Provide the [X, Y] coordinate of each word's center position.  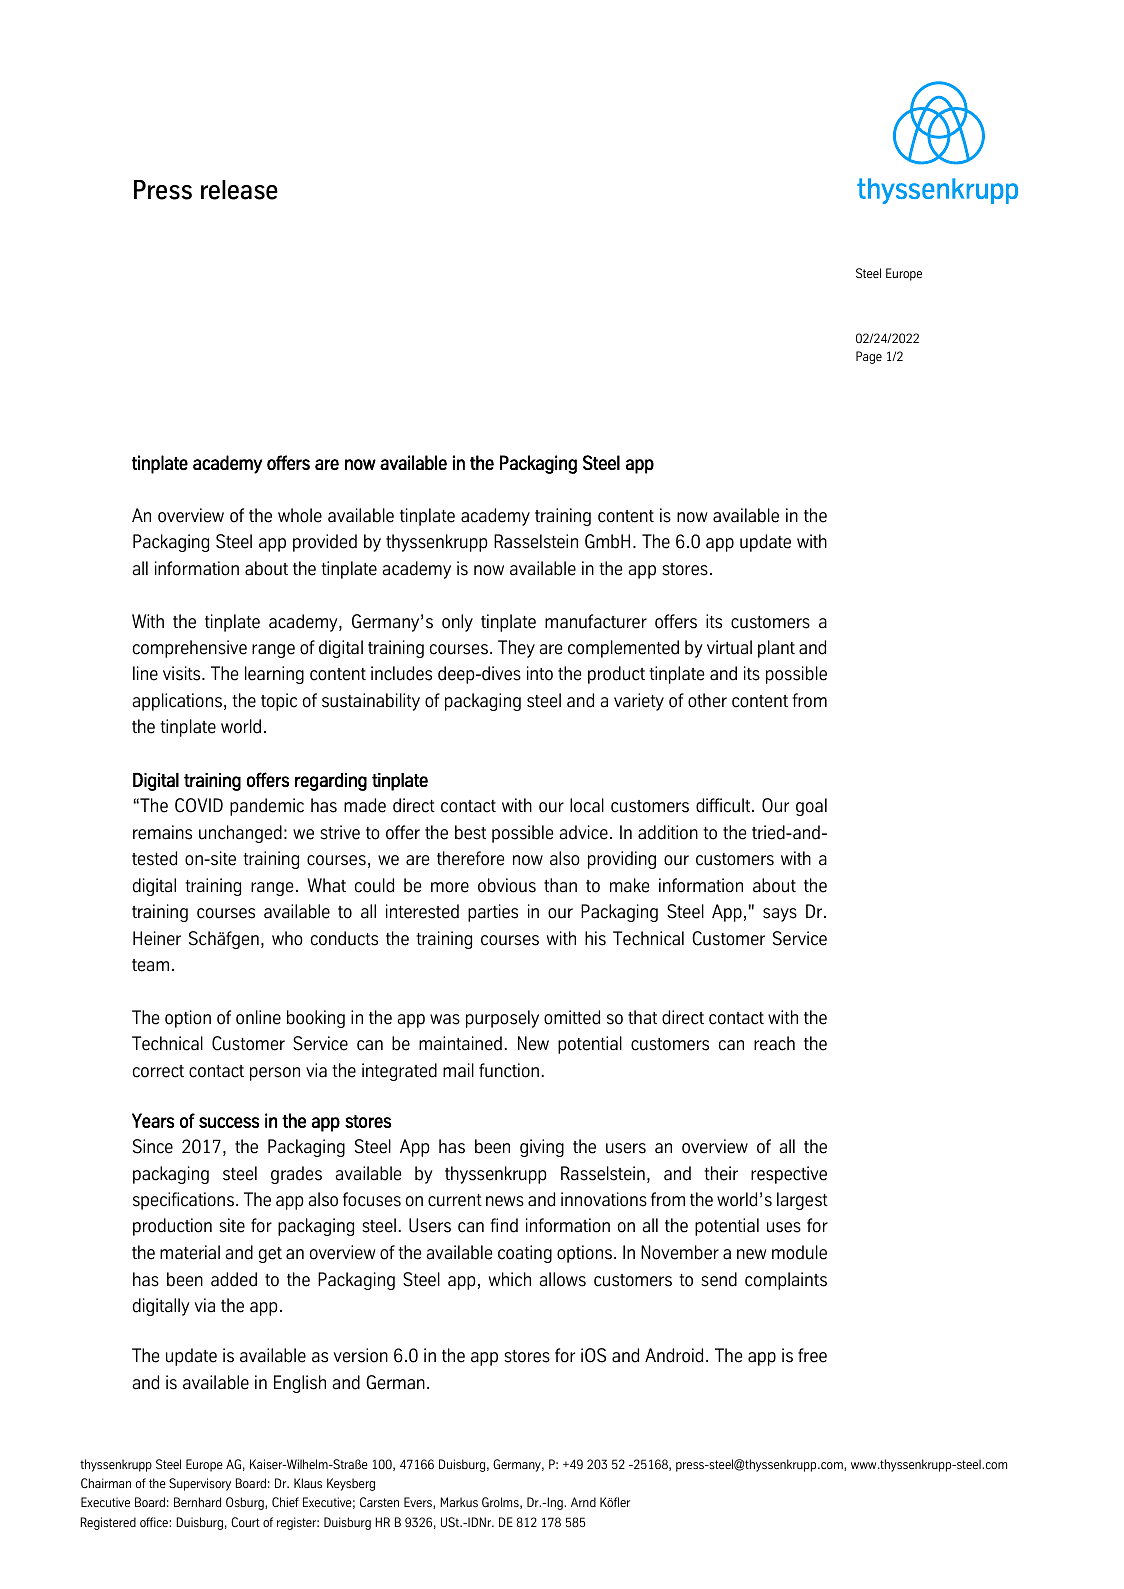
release [239, 190]
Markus [459, 1502]
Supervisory [200, 1484]
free [812, 1355]
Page [869, 357]
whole [300, 515]
